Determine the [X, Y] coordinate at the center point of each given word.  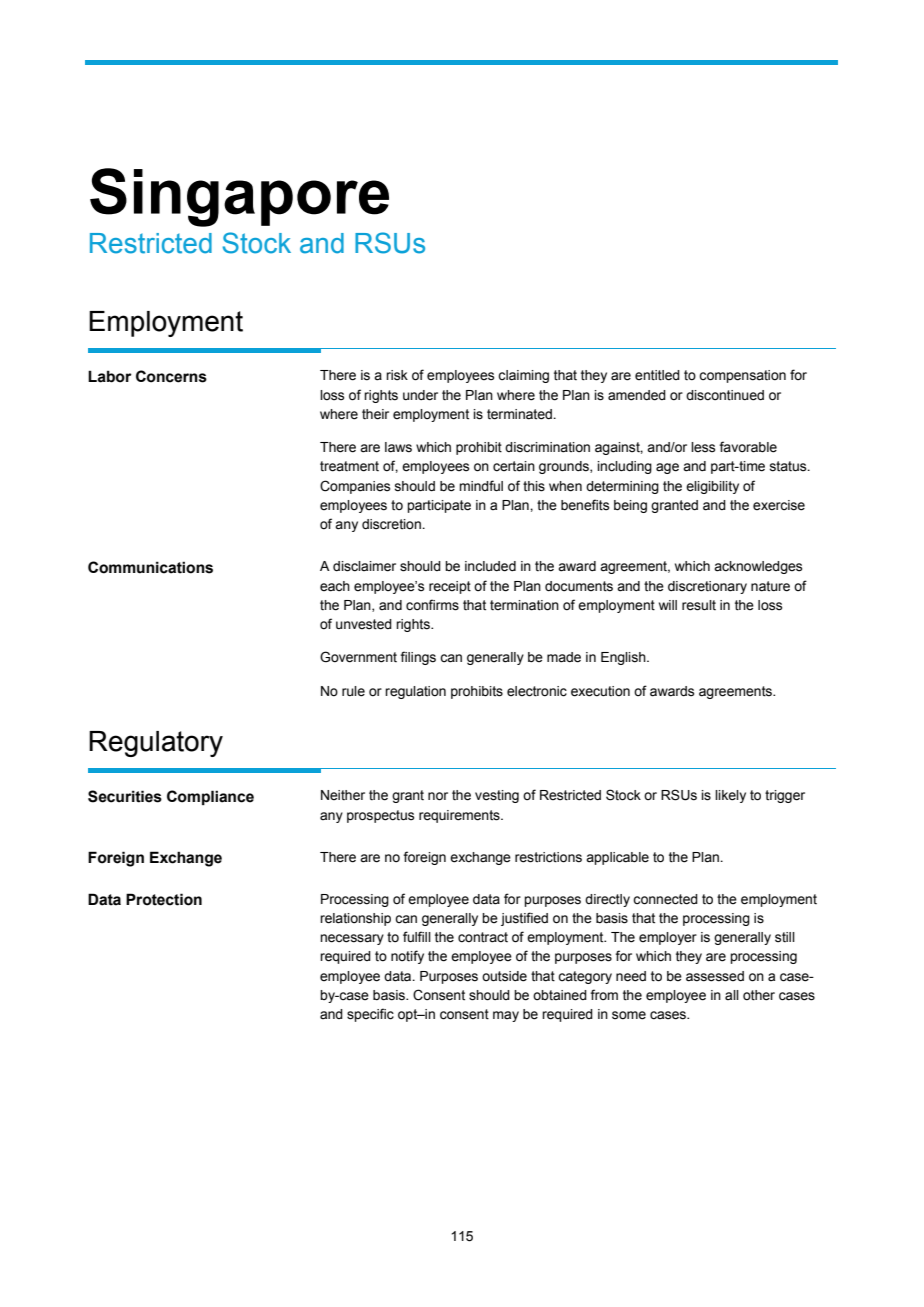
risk [397, 375]
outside [504, 976]
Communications [150, 567]
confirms [432, 605]
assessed [715, 976]
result [699, 605]
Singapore [239, 197]
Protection [164, 899]
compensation [742, 376]
